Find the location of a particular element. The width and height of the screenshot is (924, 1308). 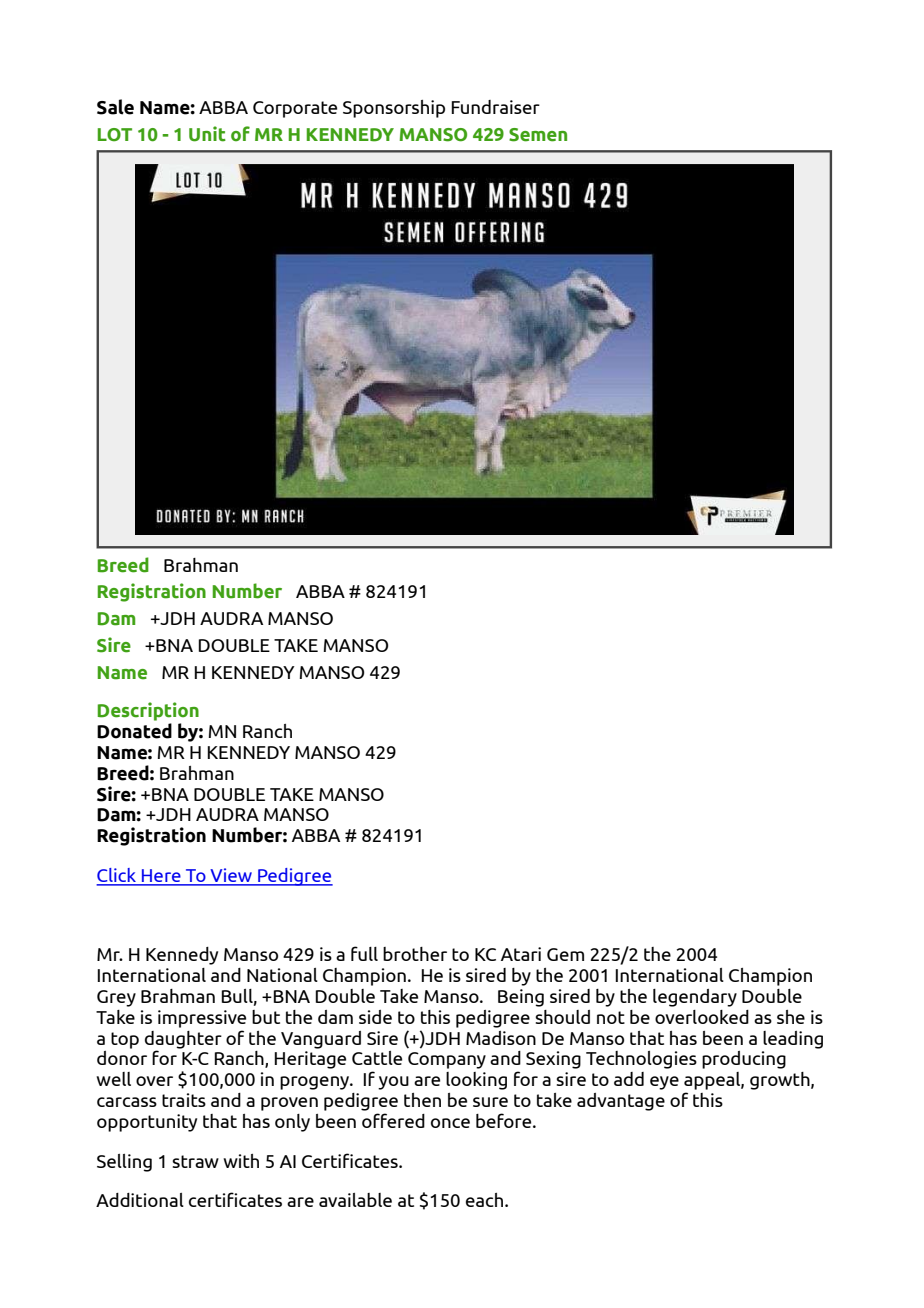

LOT is located at coordinates (115, 135).
